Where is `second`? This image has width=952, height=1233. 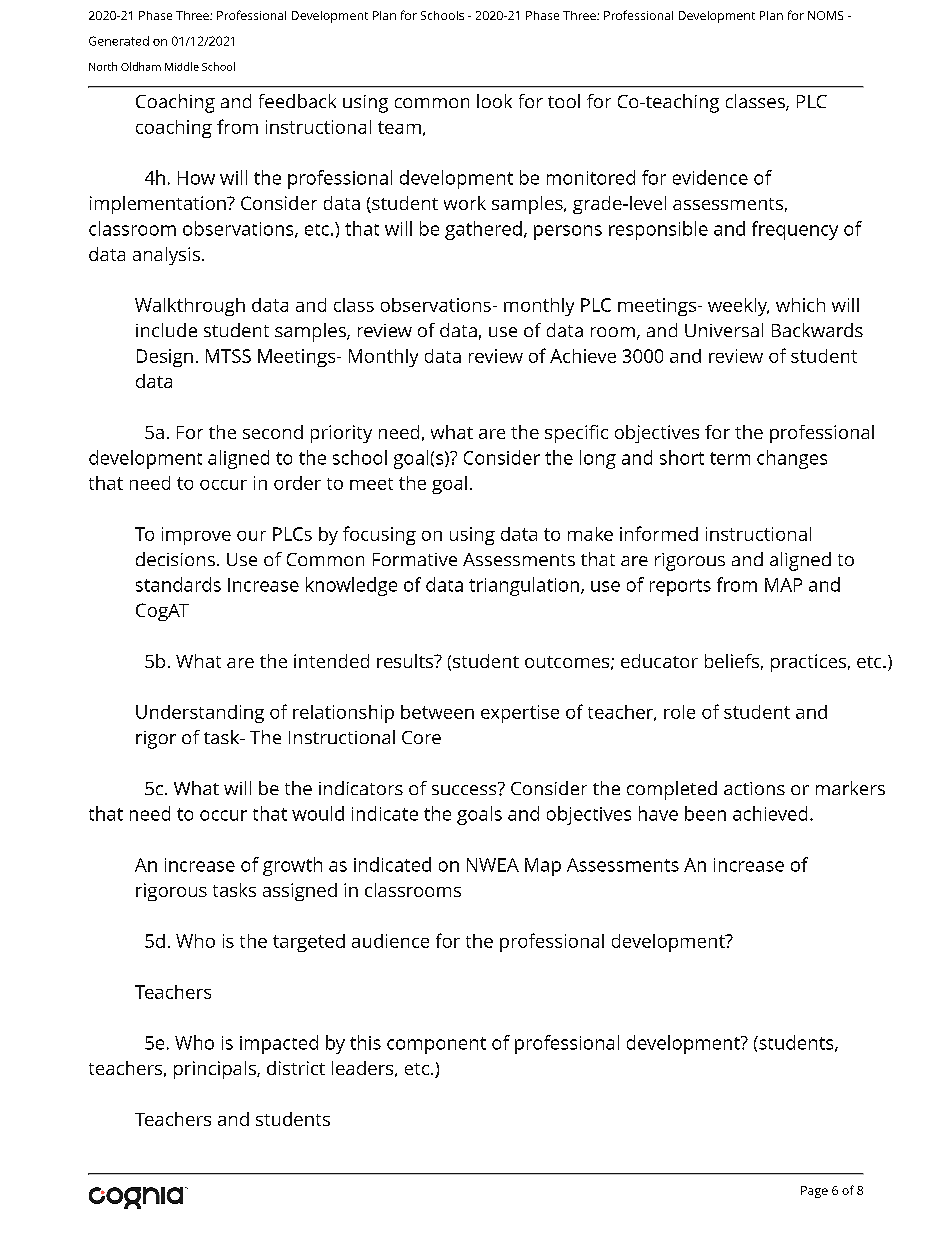
second is located at coordinates (273, 432).
